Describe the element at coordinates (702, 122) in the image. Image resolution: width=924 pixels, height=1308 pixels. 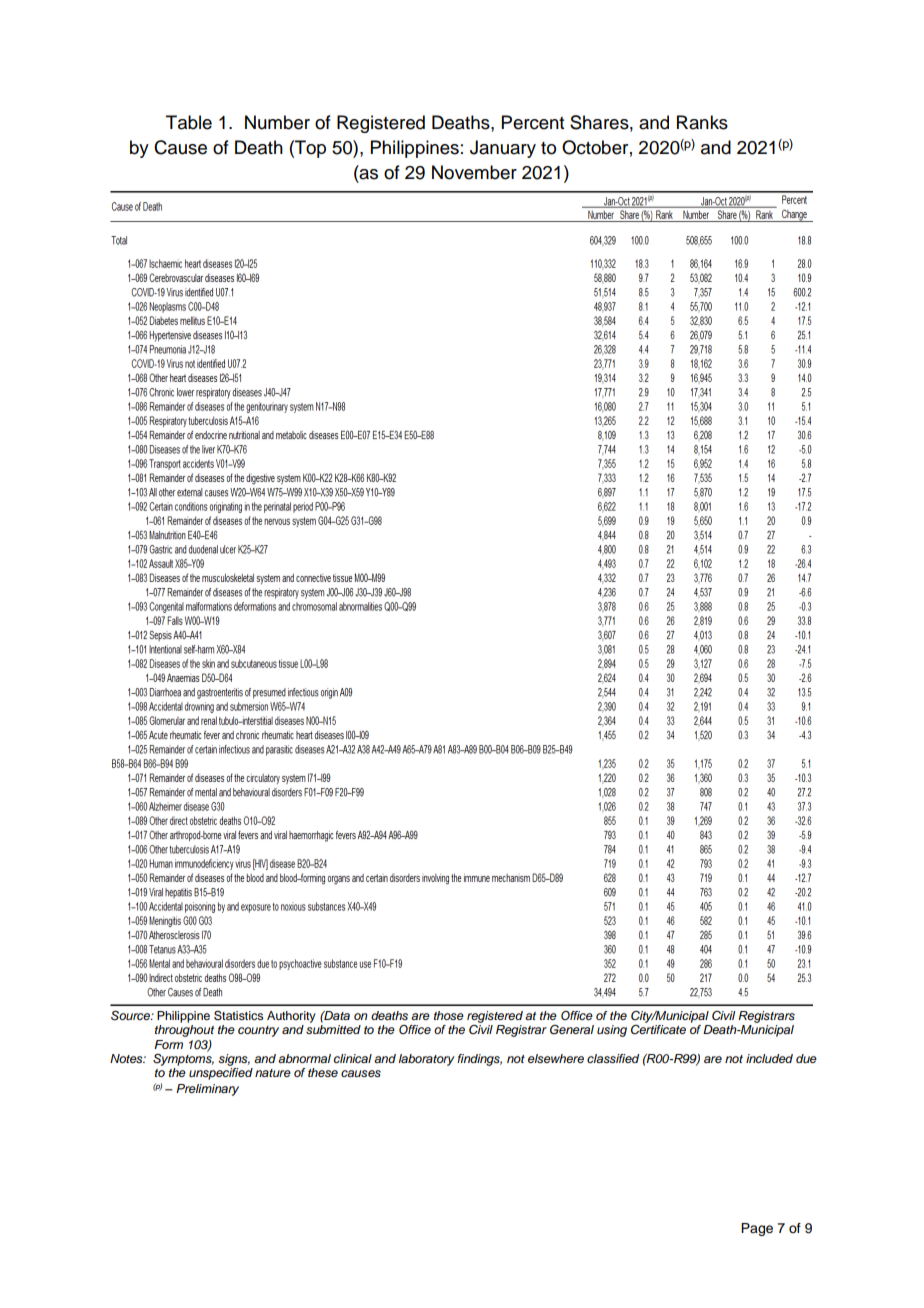
I see `Ranks` at that location.
